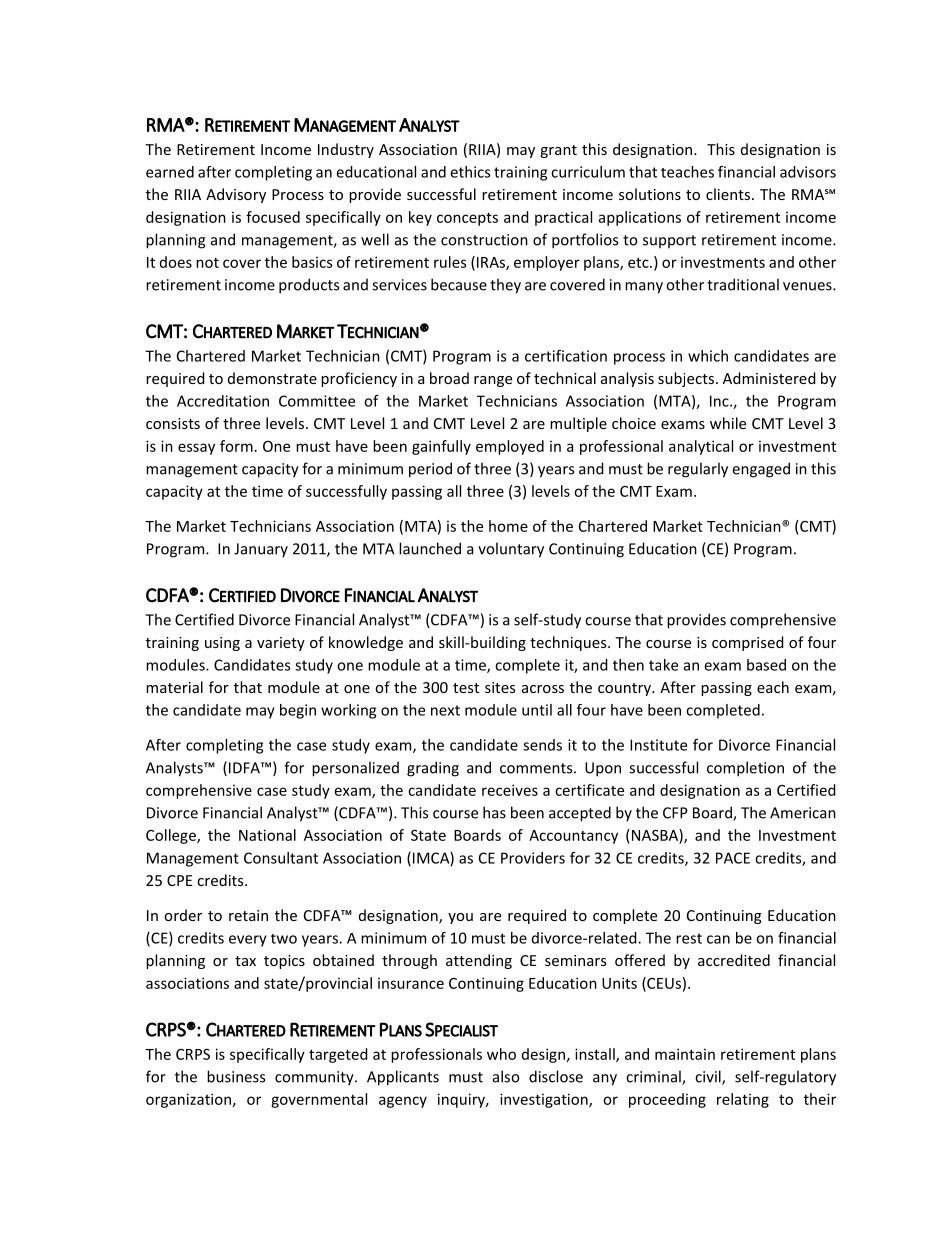  What do you see at coordinates (748, 643) in the image?
I see `comprised` at bounding box center [748, 643].
